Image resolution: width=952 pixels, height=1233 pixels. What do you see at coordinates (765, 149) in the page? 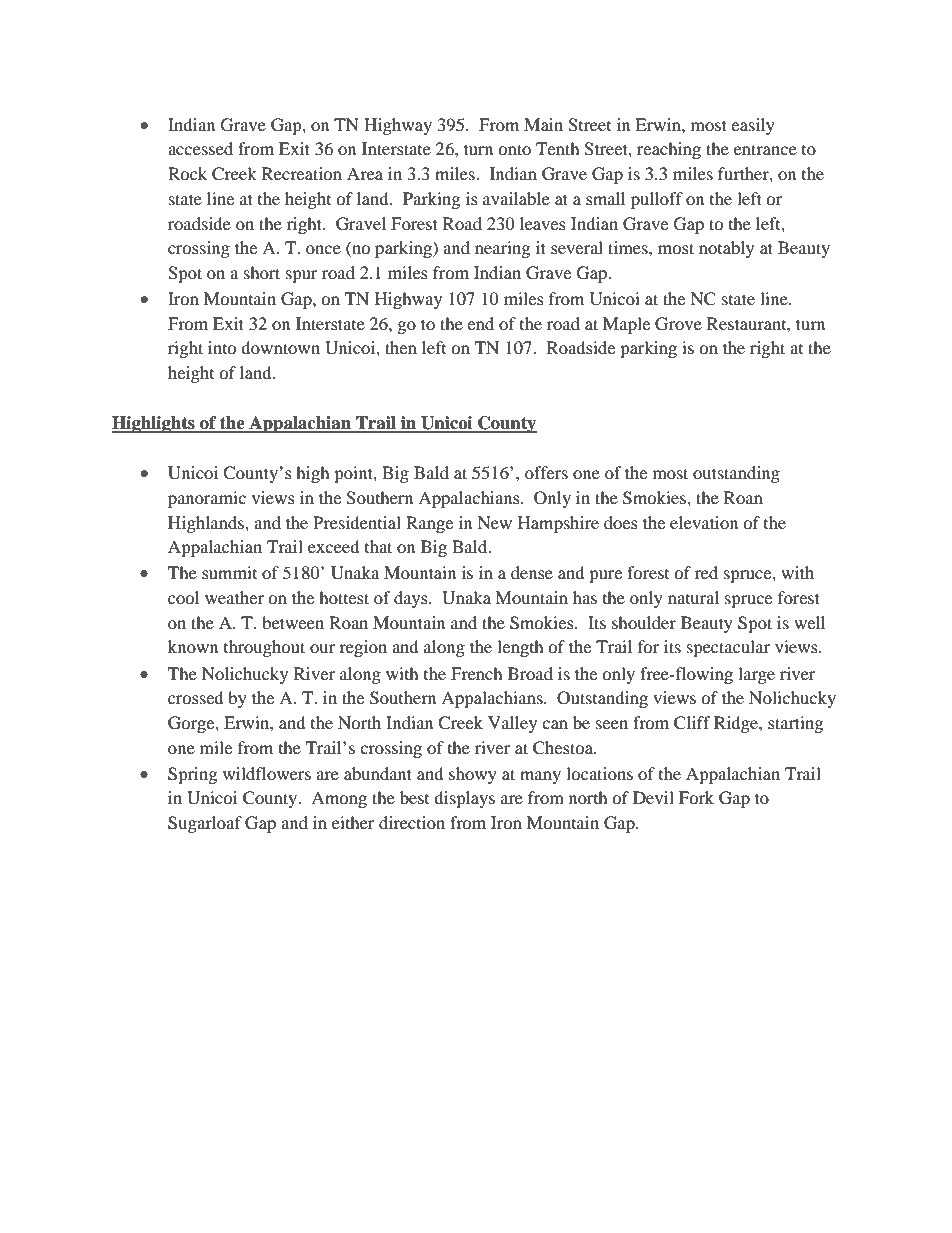
I see `entrance` at bounding box center [765, 149].
